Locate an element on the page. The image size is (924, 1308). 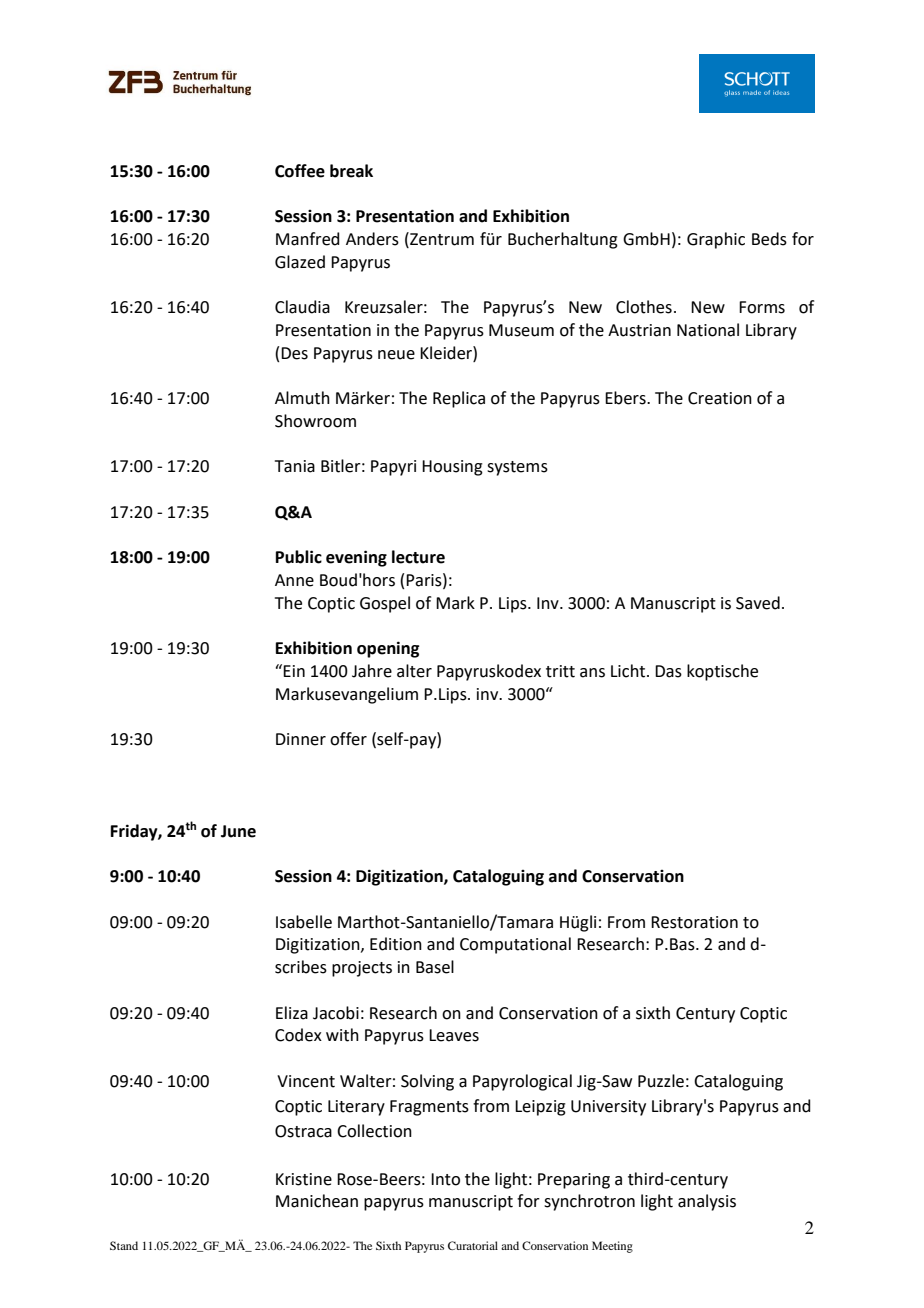
Zentrum is located at coordinates (441, 239).
